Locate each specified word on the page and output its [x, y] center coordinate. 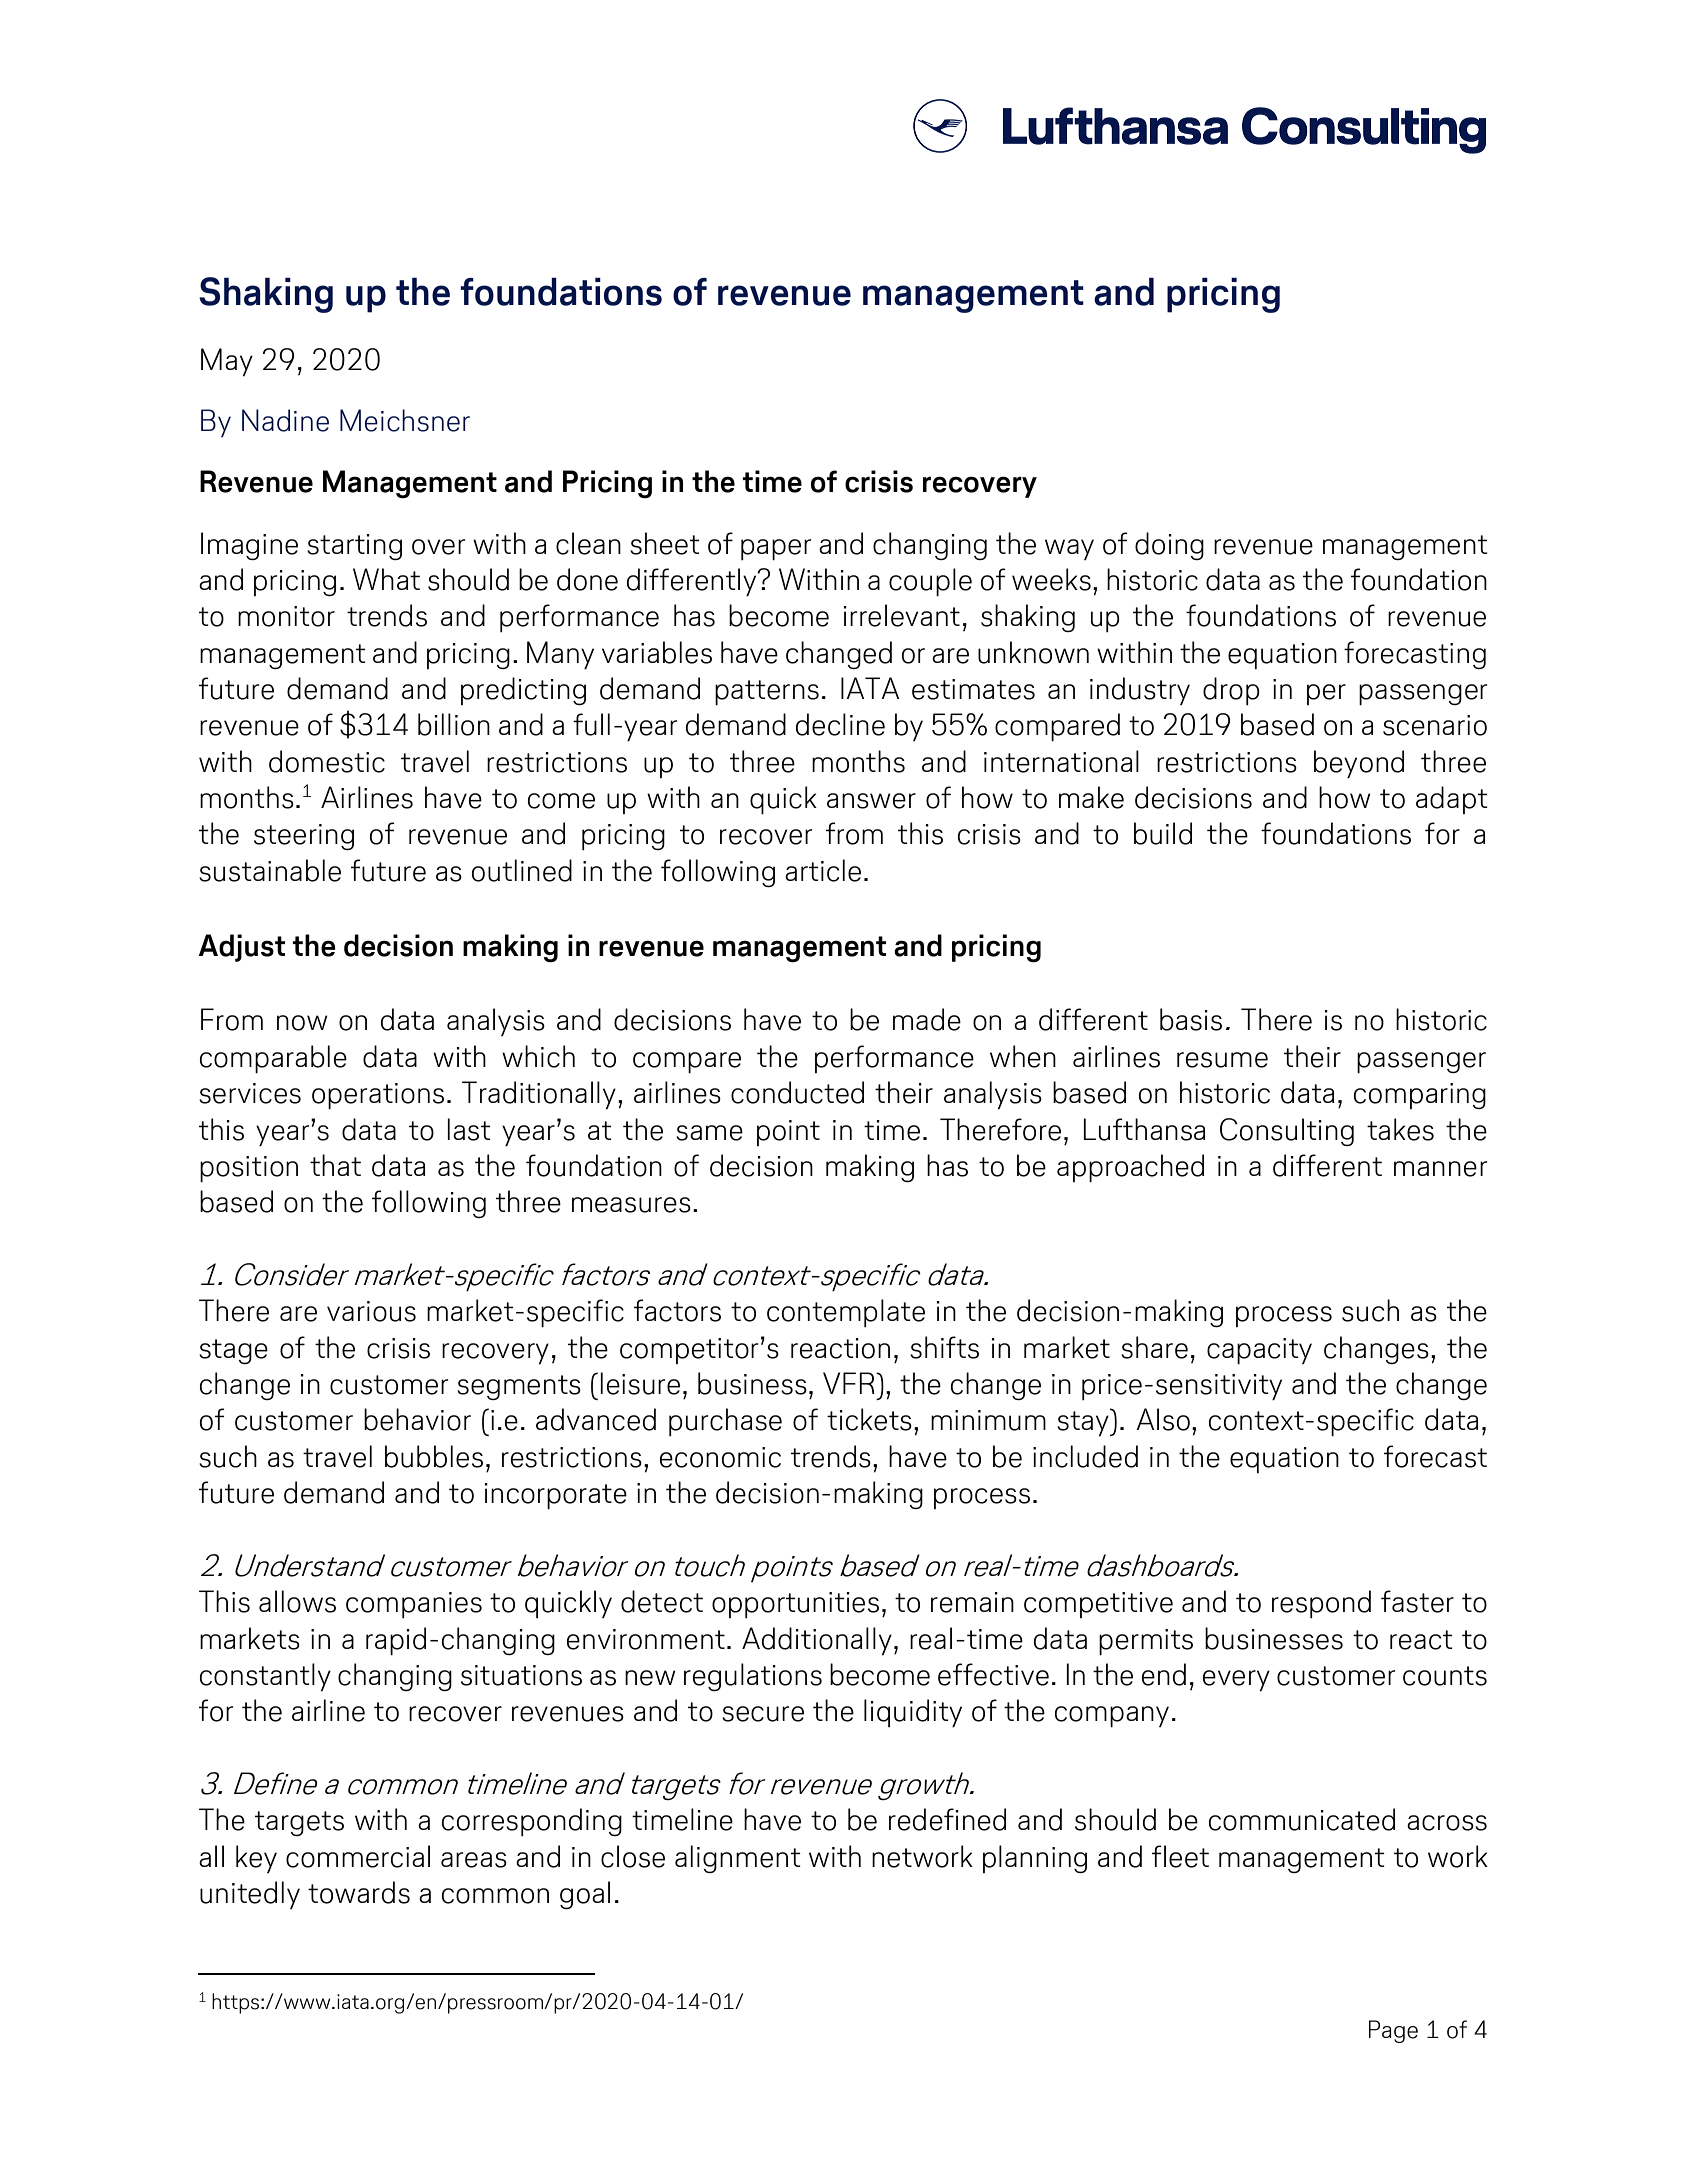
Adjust [242, 948]
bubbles [434, 1456]
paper [776, 549]
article [823, 870]
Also [1163, 1419]
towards [359, 1892]
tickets [869, 1419]
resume [1222, 1060]
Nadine [285, 420]
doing [1169, 546]
